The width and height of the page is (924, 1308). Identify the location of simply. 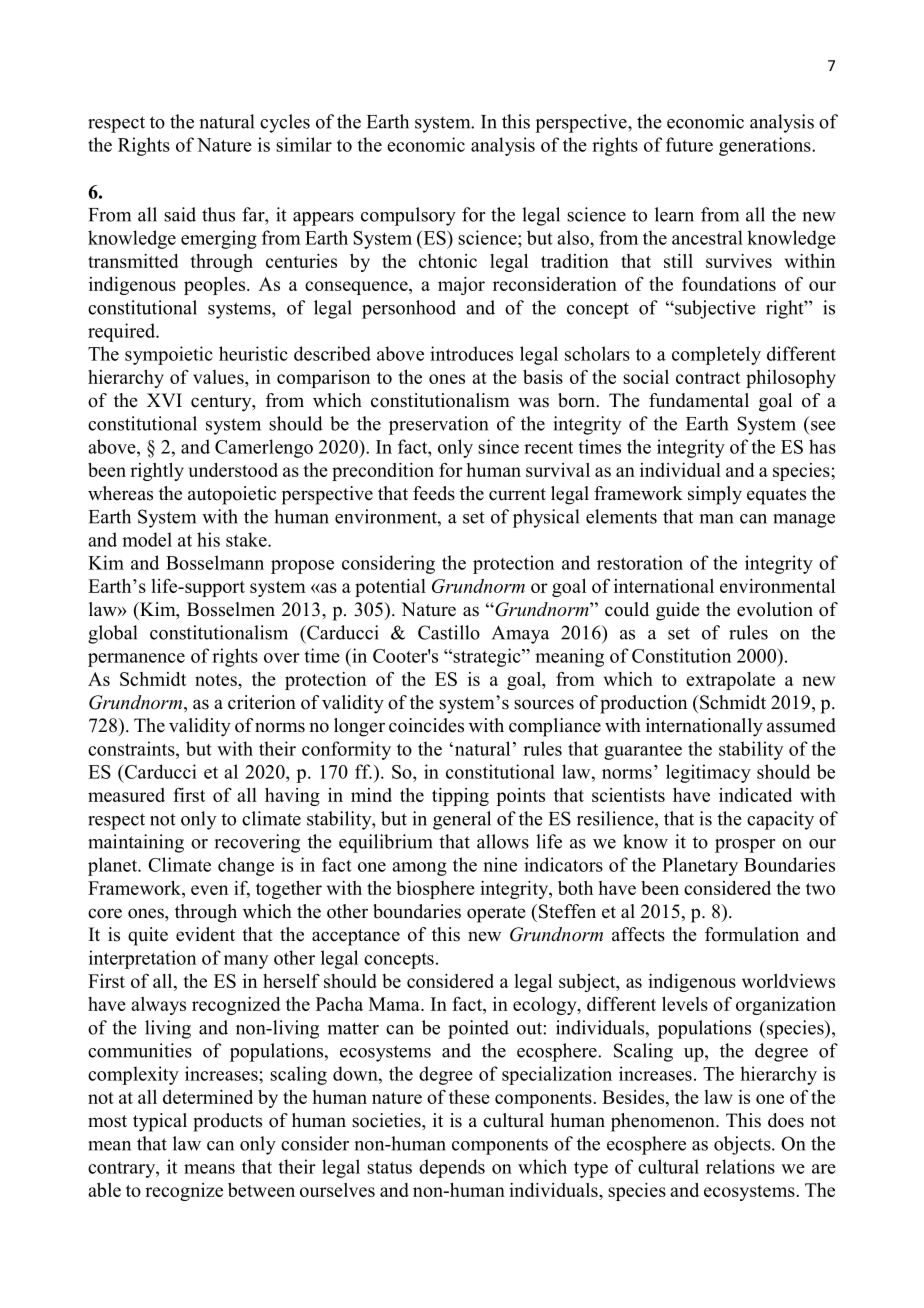
(715, 495).
